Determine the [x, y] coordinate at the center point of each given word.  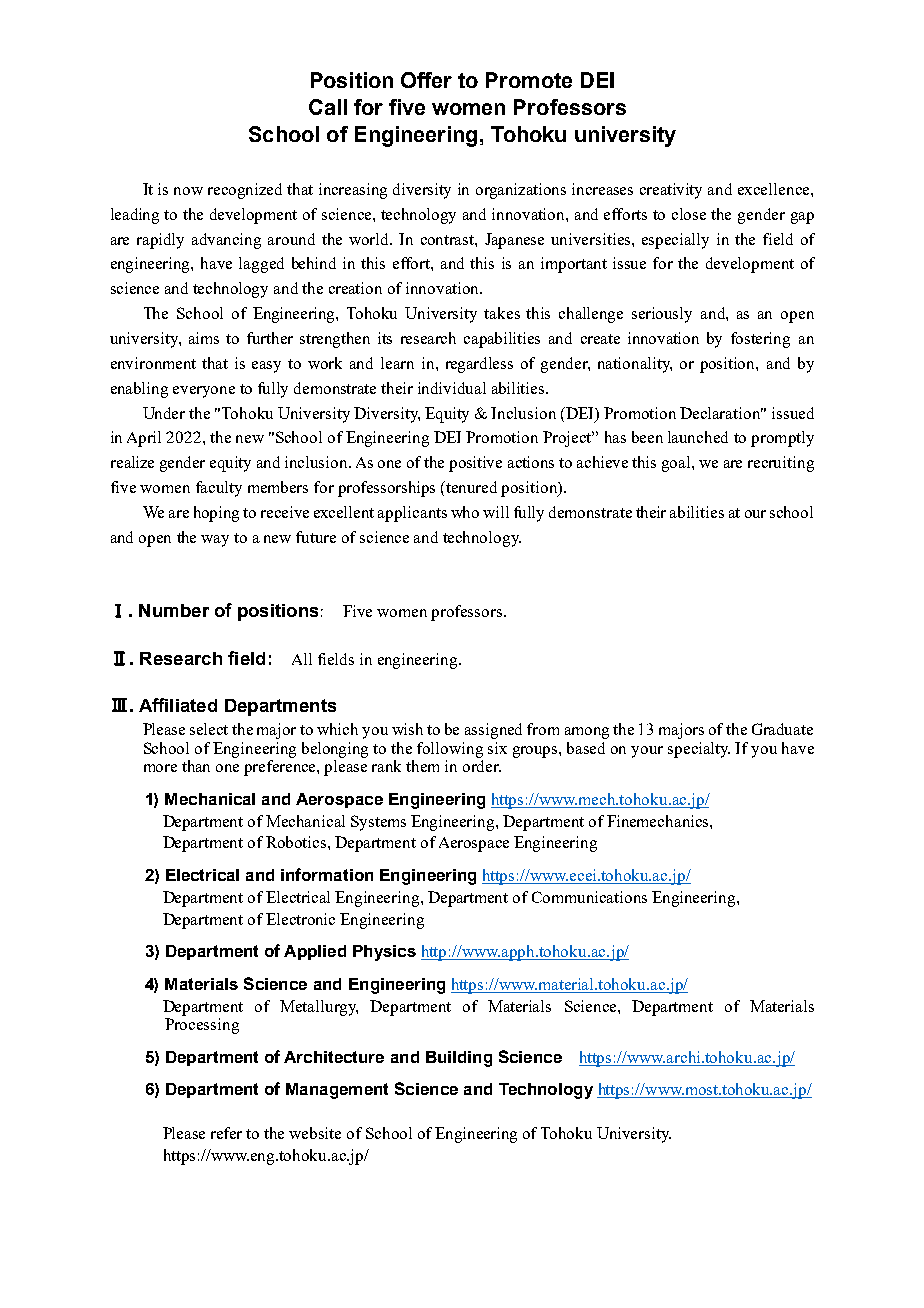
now [188, 191]
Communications [589, 897]
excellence [775, 189]
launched [698, 437]
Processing [202, 1026]
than [196, 766]
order [482, 766]
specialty [699, 750]
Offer [426, 80]
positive [475, 464]
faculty [219, 489]
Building [459, 1059]
